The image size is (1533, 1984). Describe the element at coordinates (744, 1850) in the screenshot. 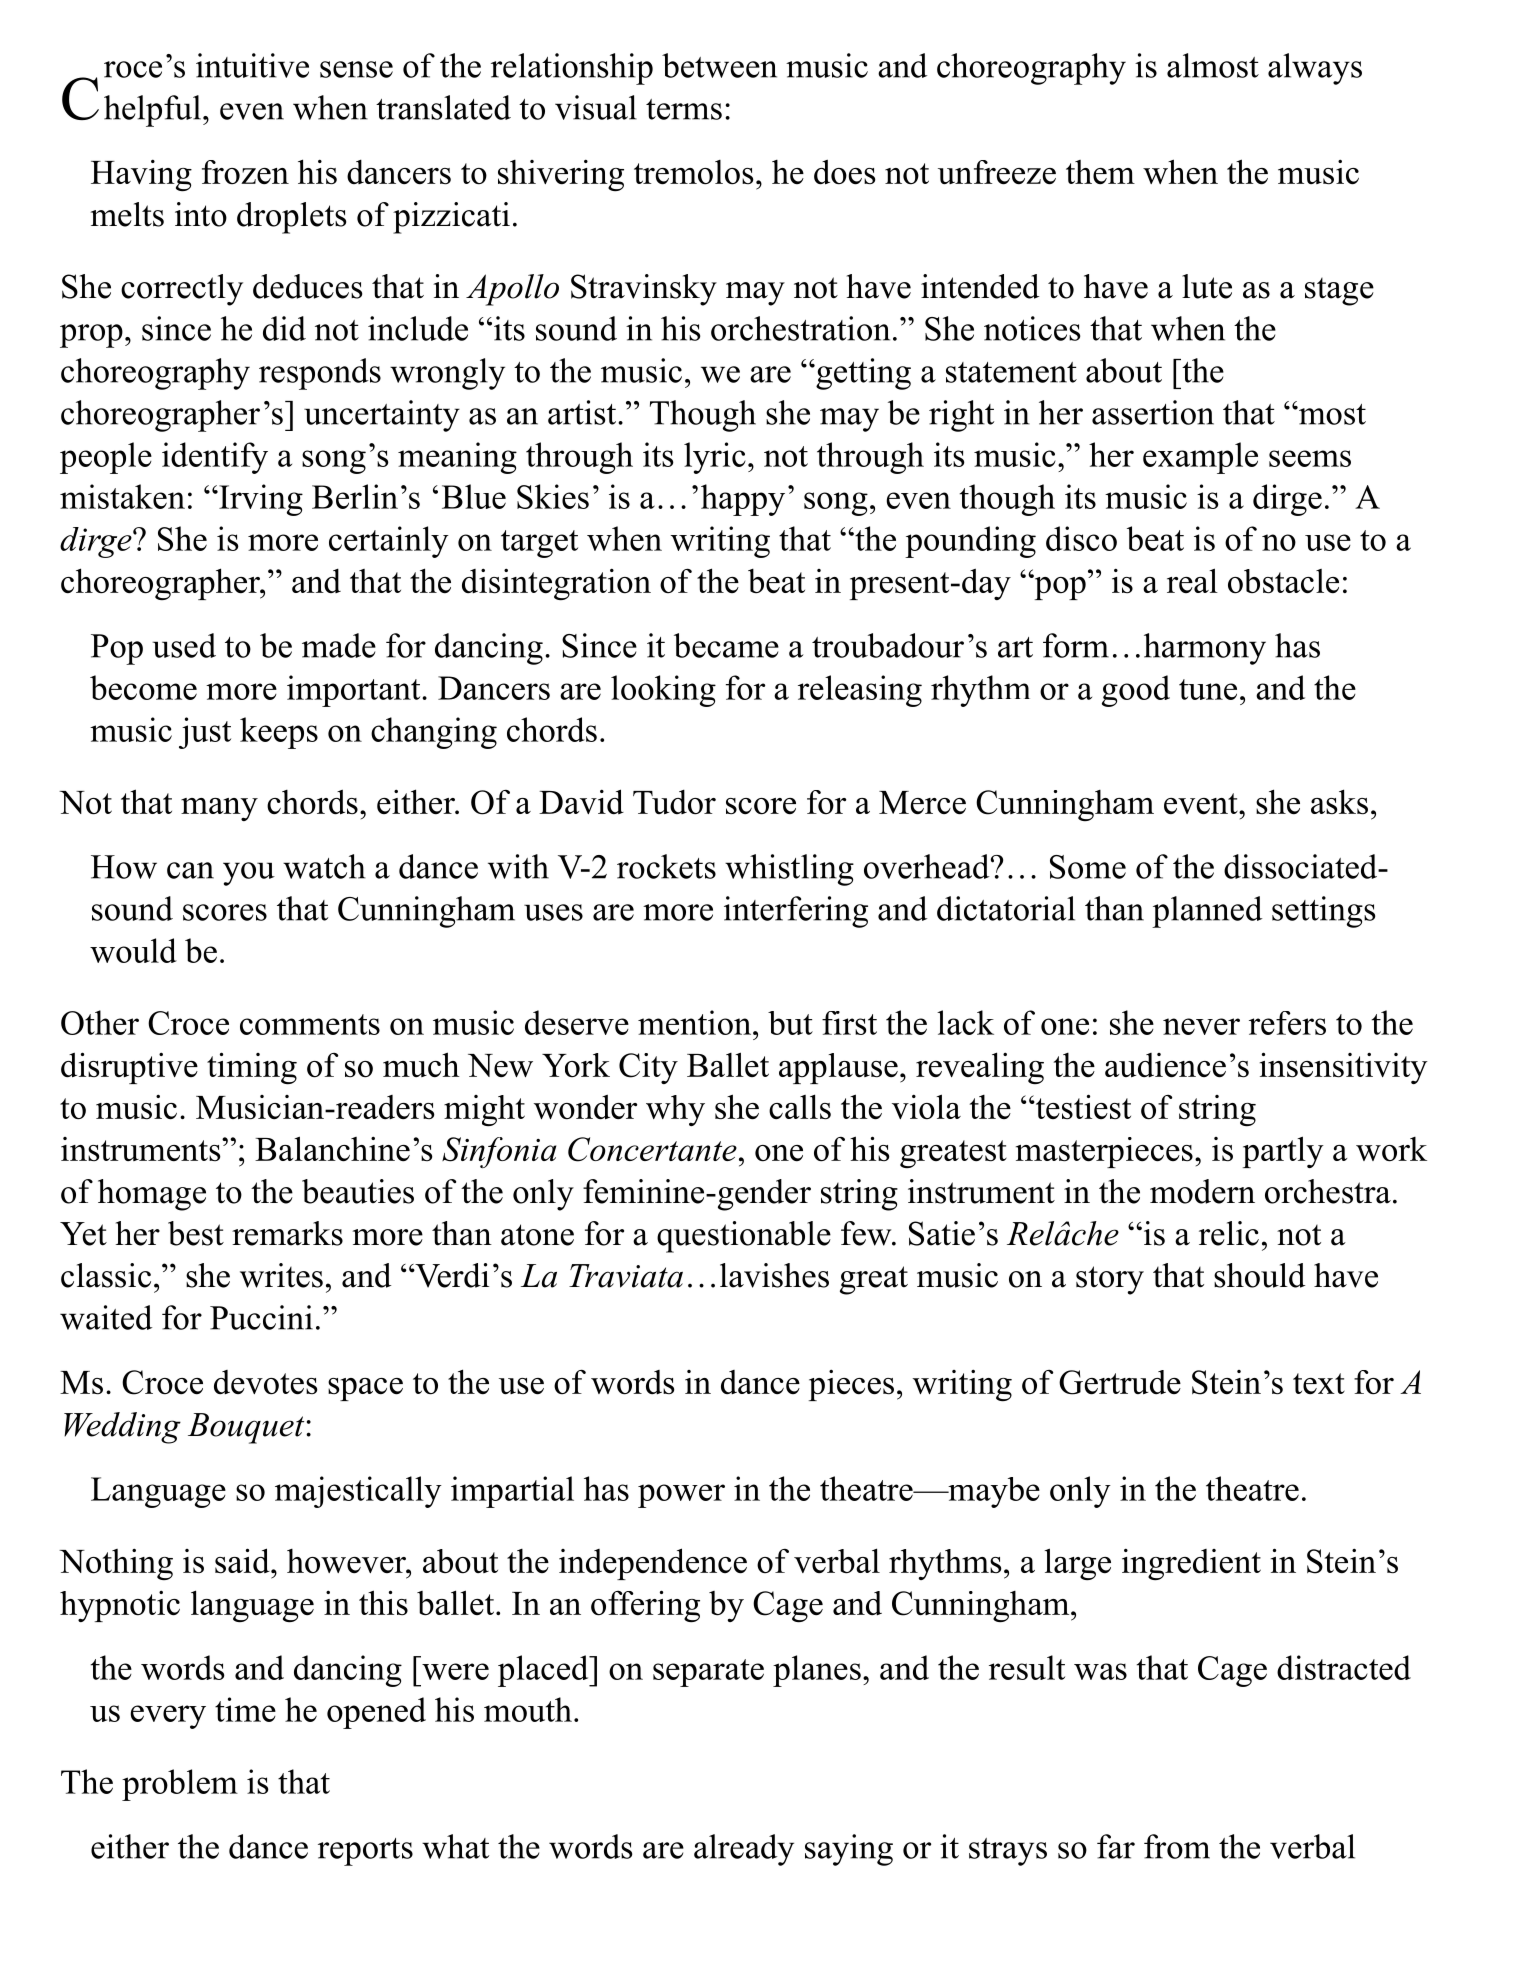

I see `already` at that location.
